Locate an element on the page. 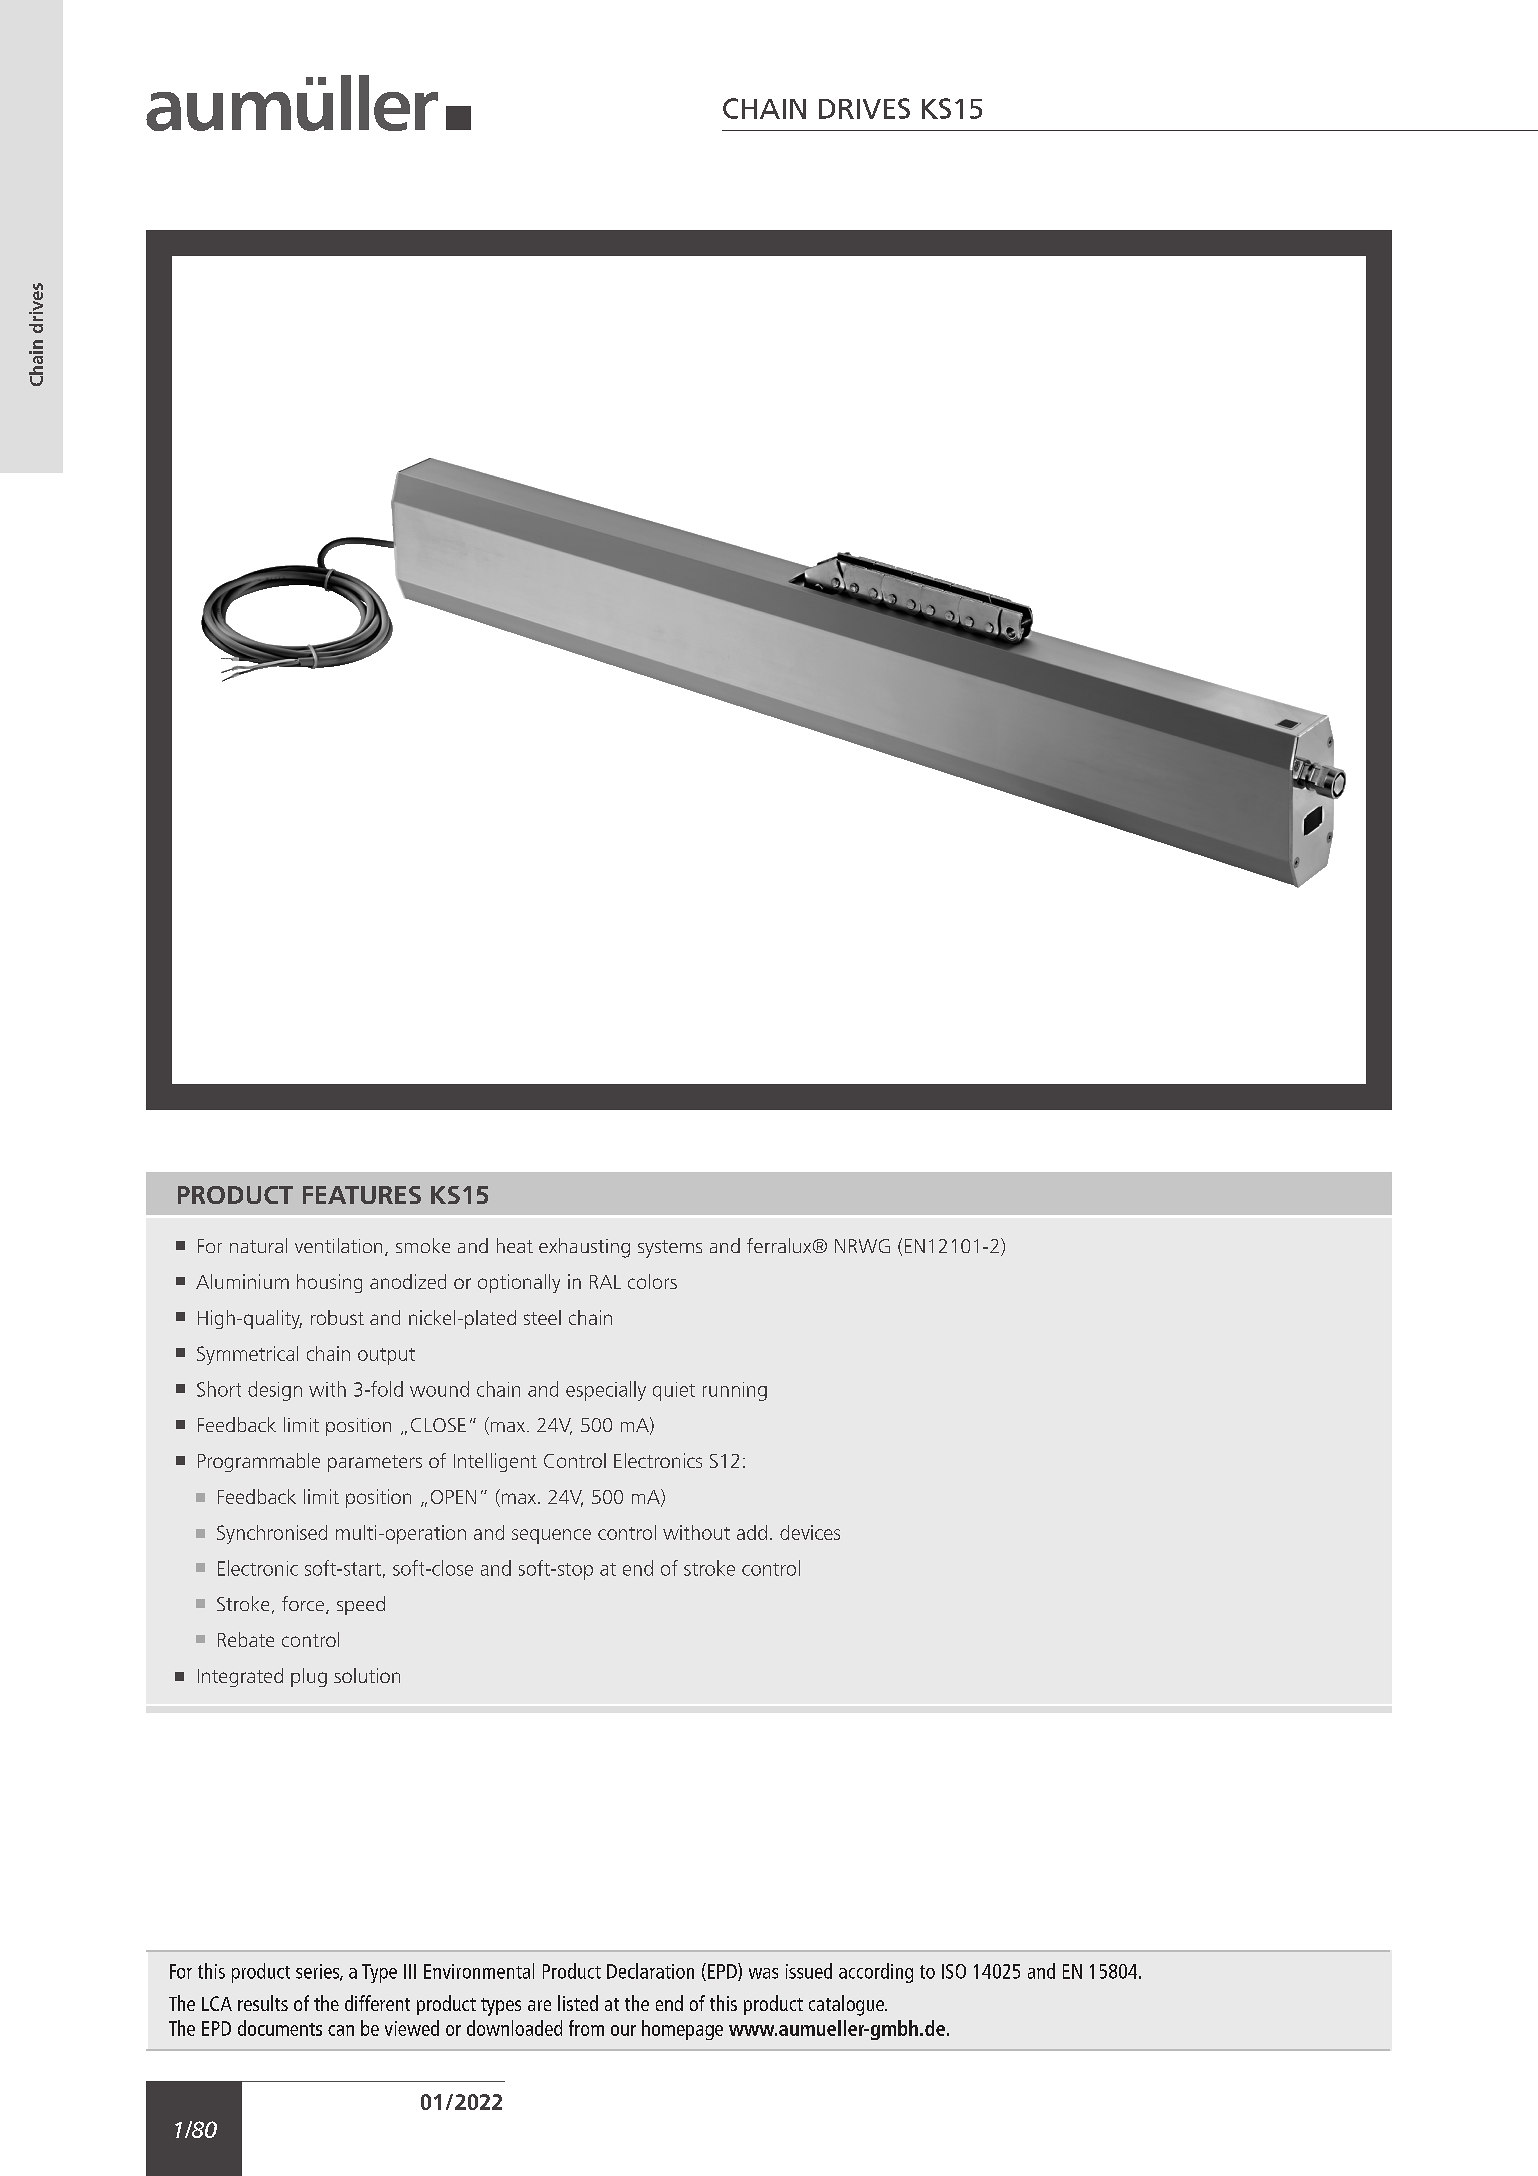 The width and height of the document is (1538, 2176). force is located at coordinates (304, 1605).
